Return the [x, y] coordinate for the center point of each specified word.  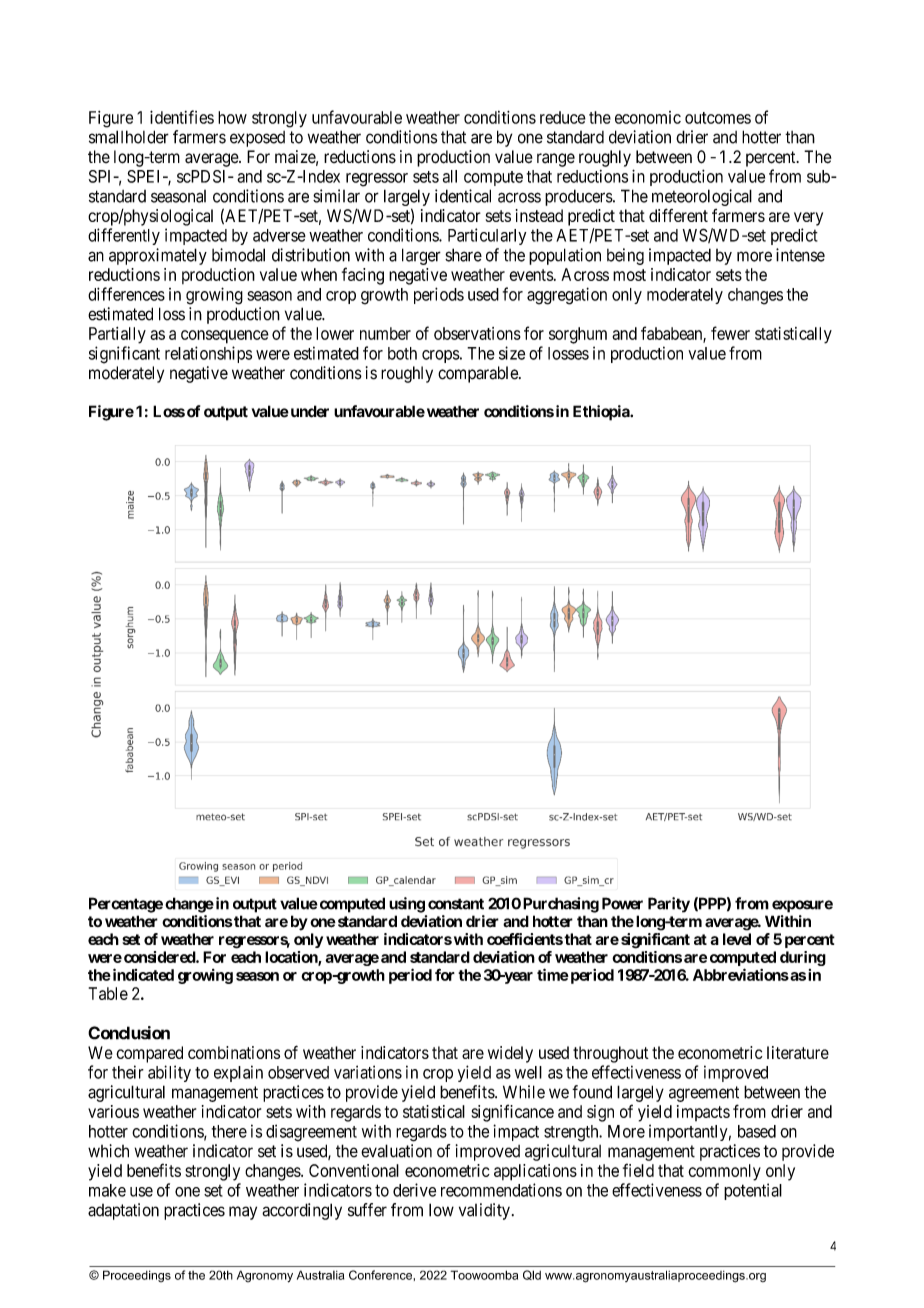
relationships [208, 354]
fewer [730, 333]
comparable [479, 374]
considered [160, 957]
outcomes [718, 118]
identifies [182, 117]
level [737, 939]
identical [463, 196]
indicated [142, 974]
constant [456, 904]
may [243, 1213]
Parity [669, 905]
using [407, 905]
